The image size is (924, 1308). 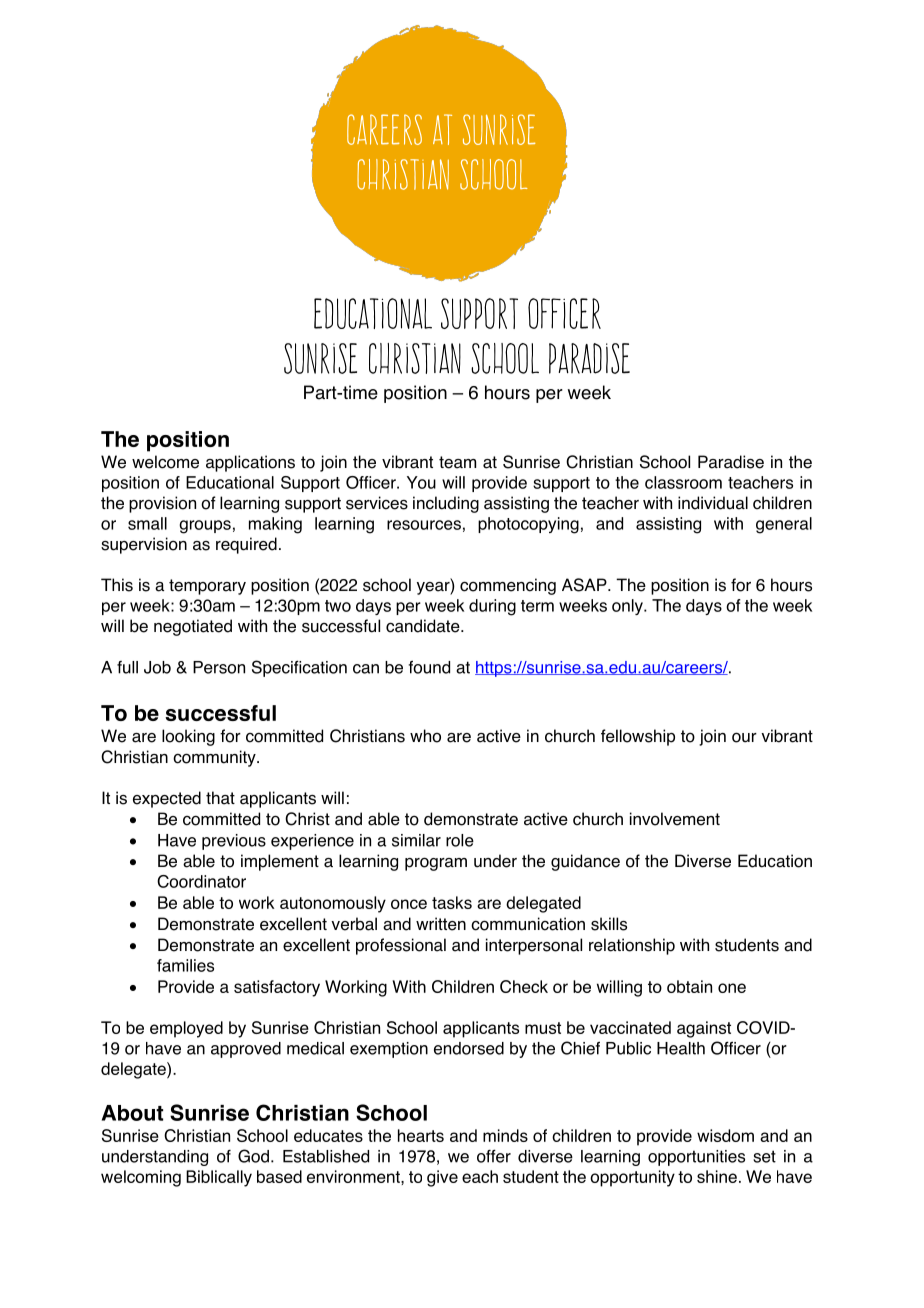 What do you see at coordinates (185, 965) in the screenshot?
I see `families` at bounding box center [185, 965].
